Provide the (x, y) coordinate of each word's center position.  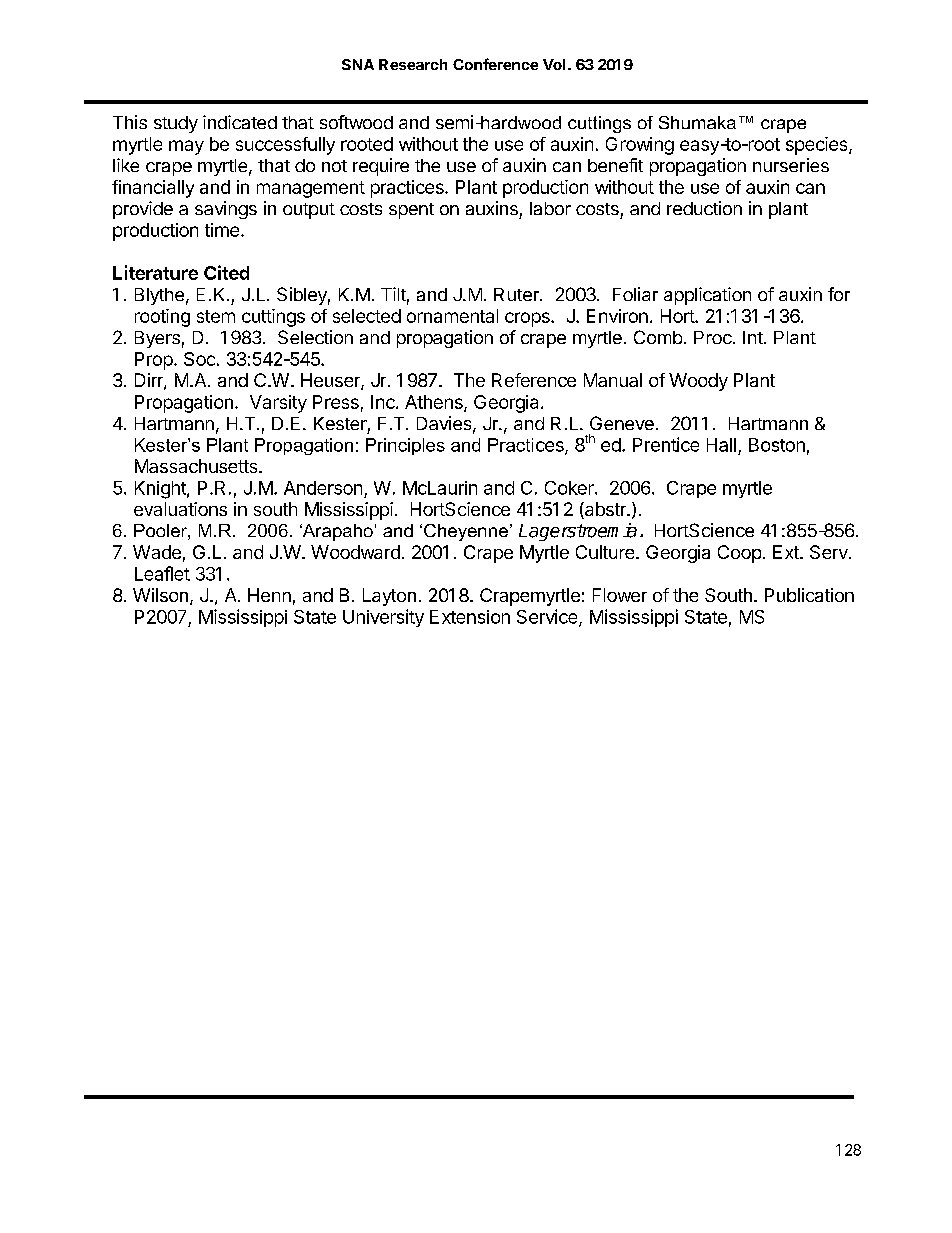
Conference (495, 64)
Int (753, 337)
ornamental (452, 316)
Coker (570, 488)
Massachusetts (197, 466)
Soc (199, 359)
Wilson (160, 595)
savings (226, 210)
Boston (777, 445)
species (818, 146)
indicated (240, 122)
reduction (704, 208)
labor (550, 208)
